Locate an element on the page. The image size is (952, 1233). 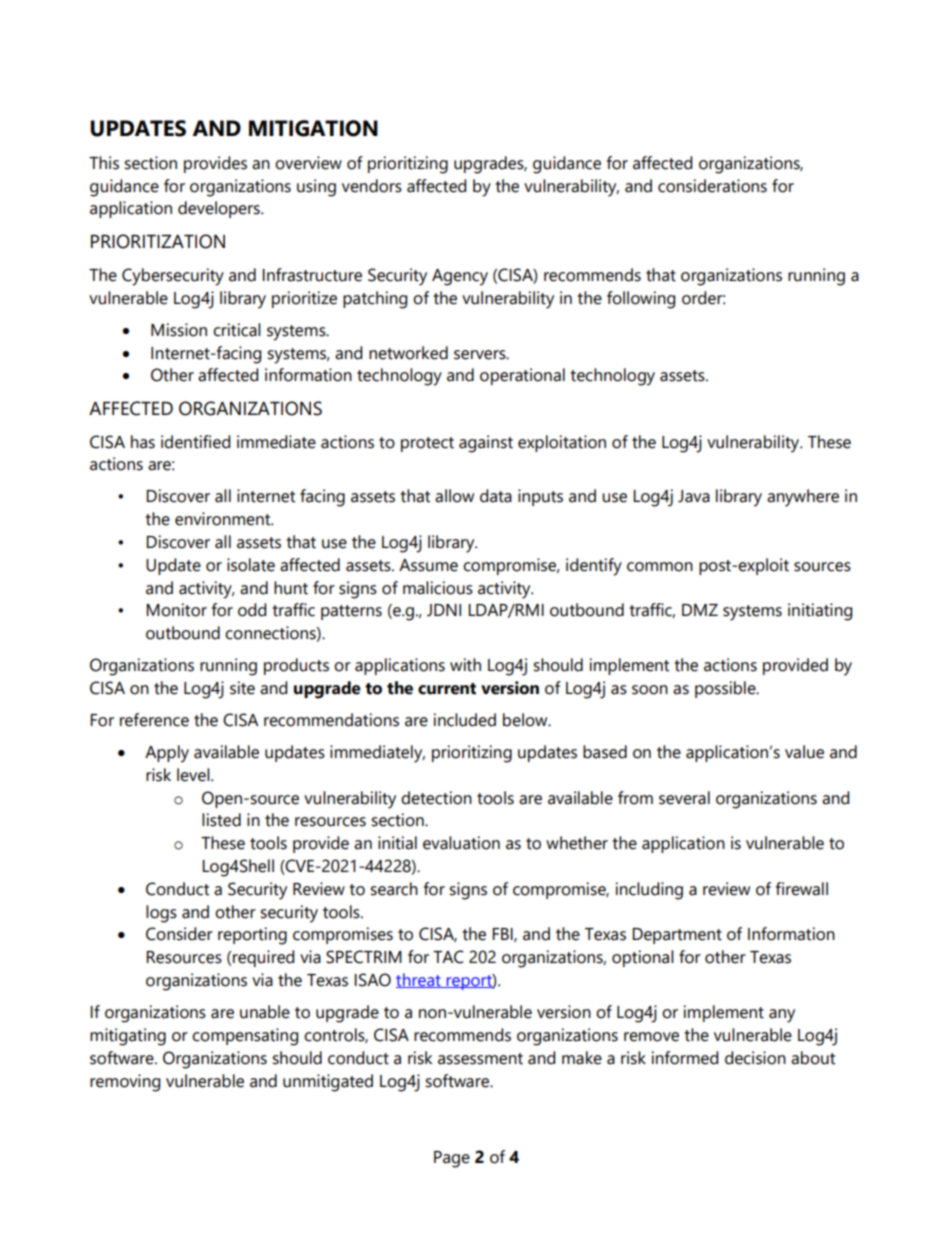
DMZ is located at coordinates (700, 610).
